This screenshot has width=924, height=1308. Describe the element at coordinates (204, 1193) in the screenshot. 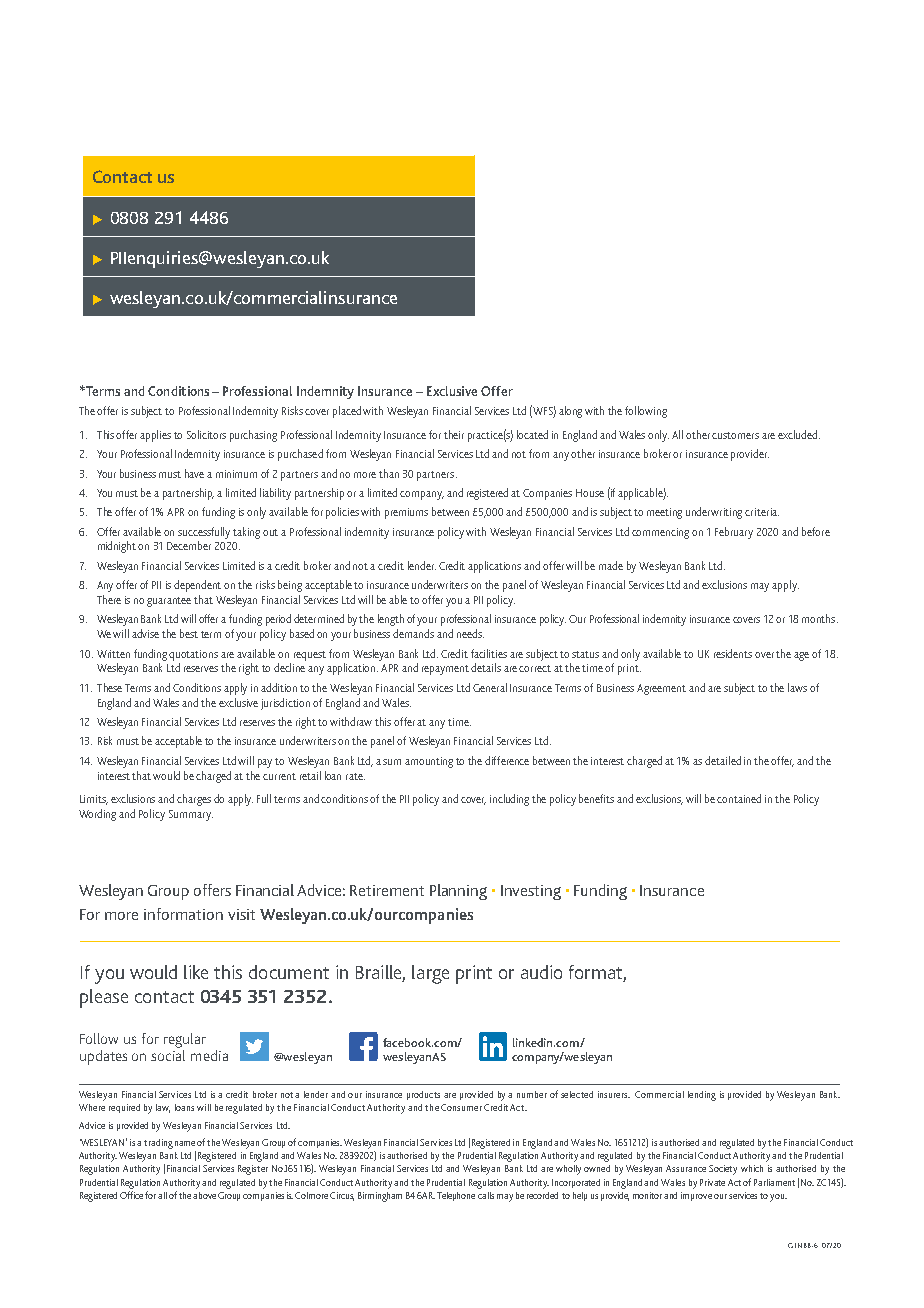

I see `above` at that location.
